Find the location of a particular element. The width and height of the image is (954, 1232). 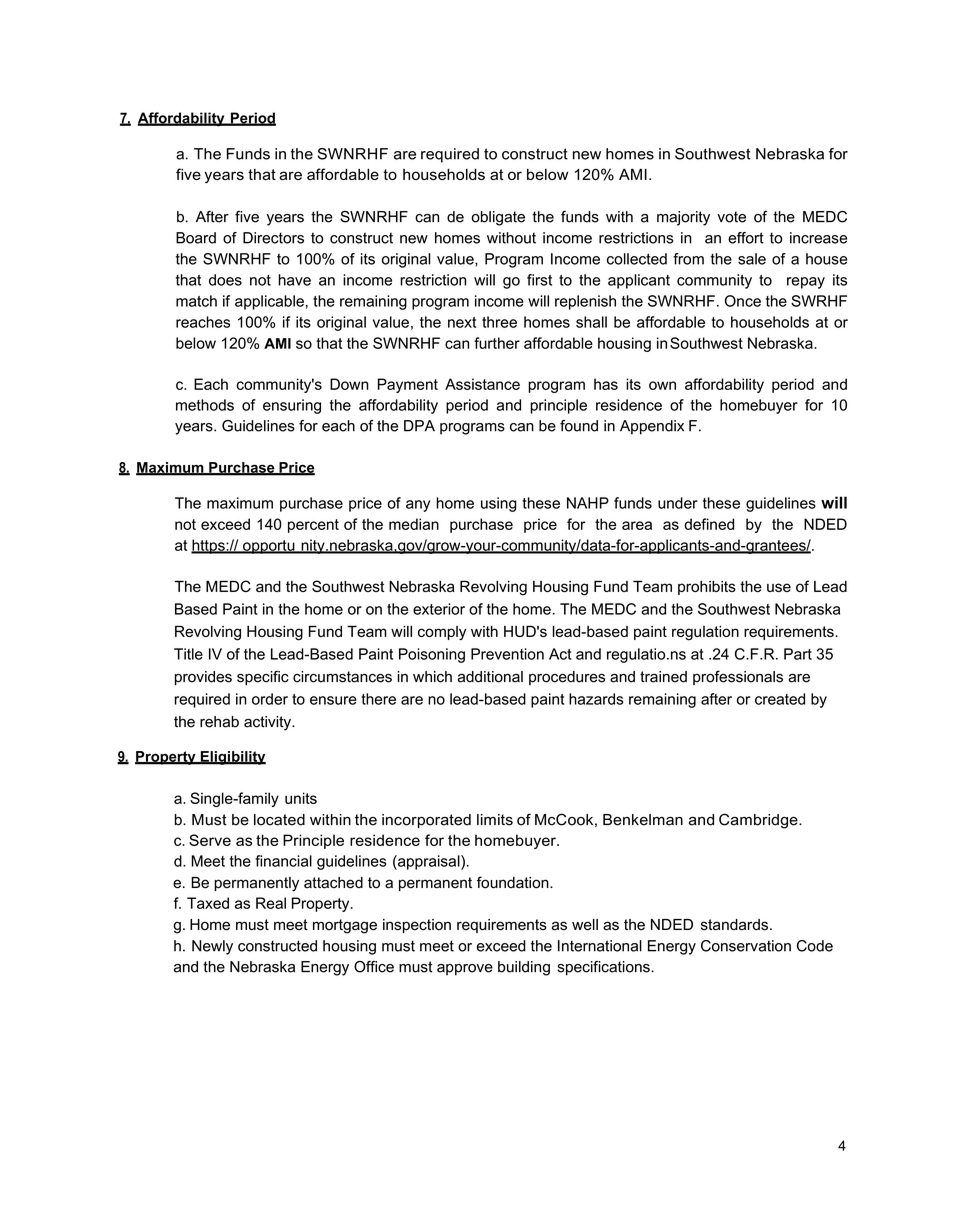

activity is located at coordinates (268, 723).
